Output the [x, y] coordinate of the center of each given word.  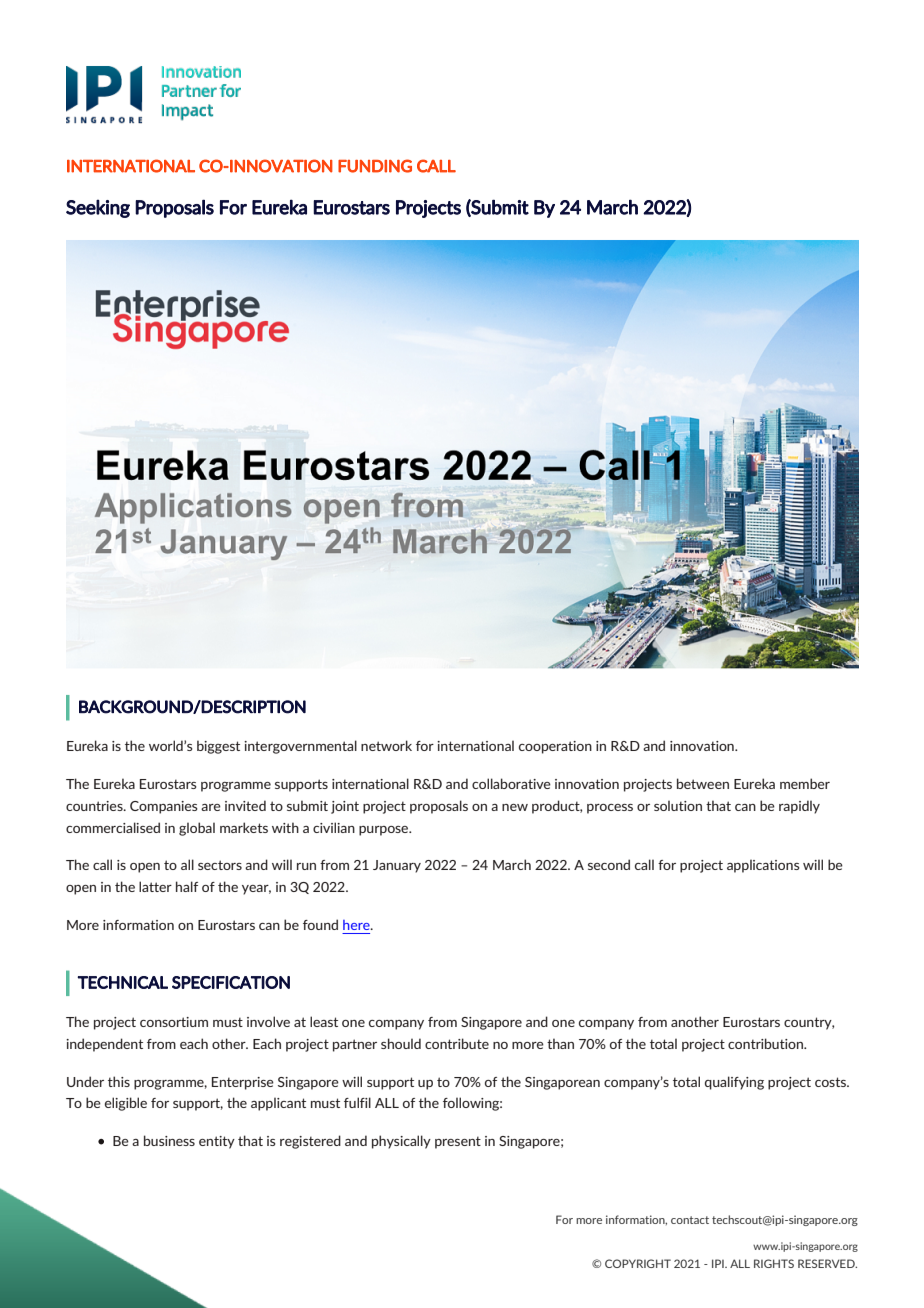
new [515, 807]
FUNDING [375, 166]
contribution [766, 1043]
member [805, 783]
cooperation [555, 747]
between [703, 783]
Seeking [98, 208]
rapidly [799, 807]
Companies [164, 807]
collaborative [511, 783]
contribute [457, 1043]
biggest [218, 747]
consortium [174, 1022]
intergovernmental [300, 747]
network [386, 745]
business [169, 1140]
